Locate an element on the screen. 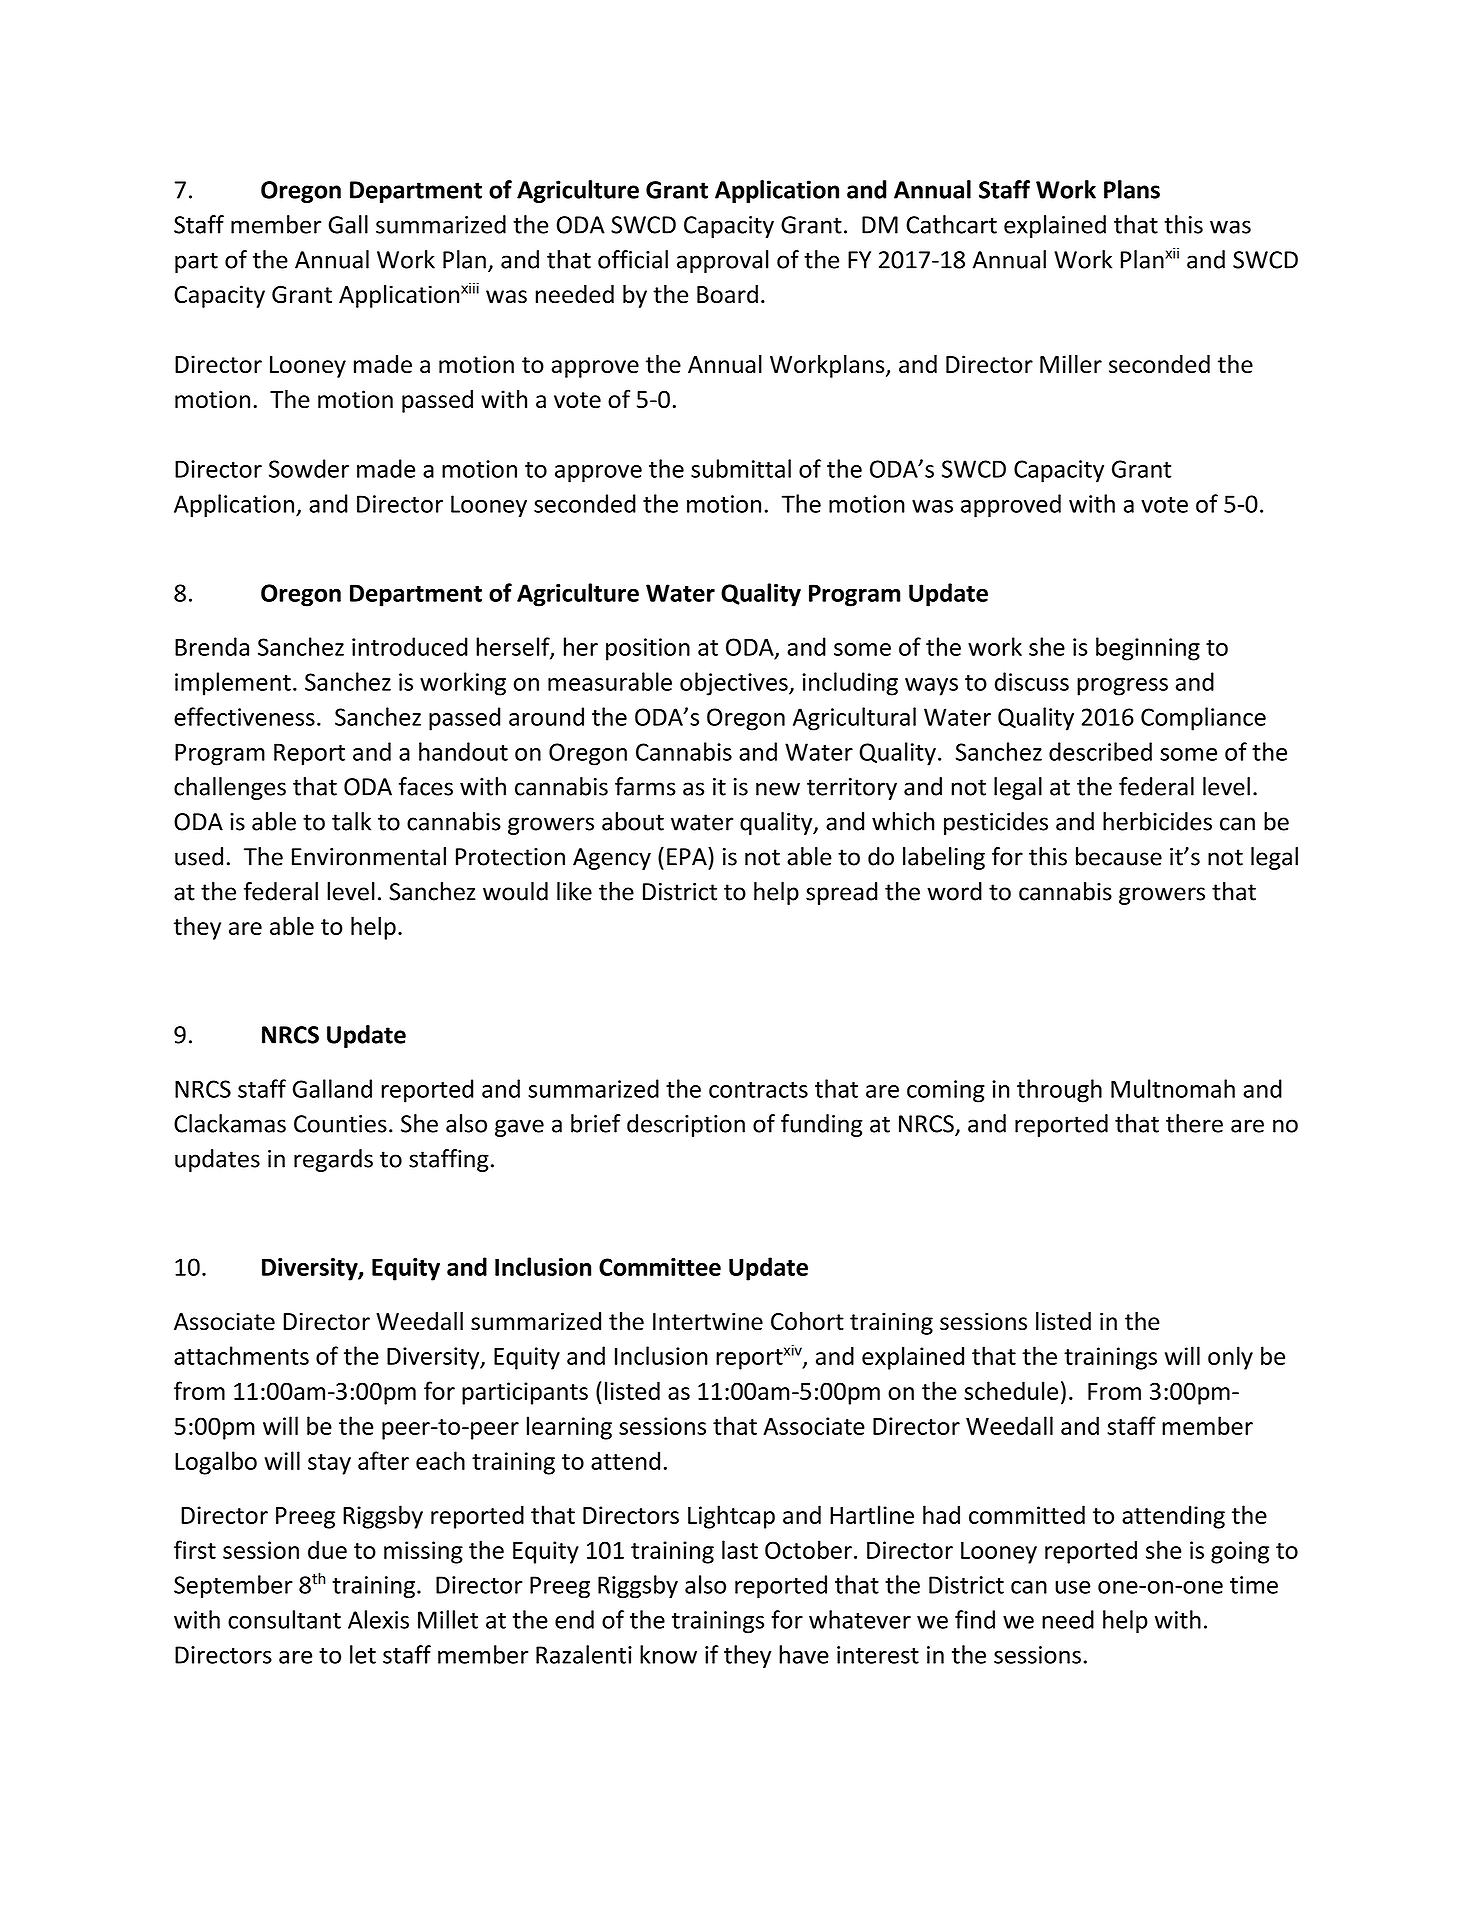 The width and height of the screenshot is (1475, 1908). description is located at coordinates (686, 1125).
